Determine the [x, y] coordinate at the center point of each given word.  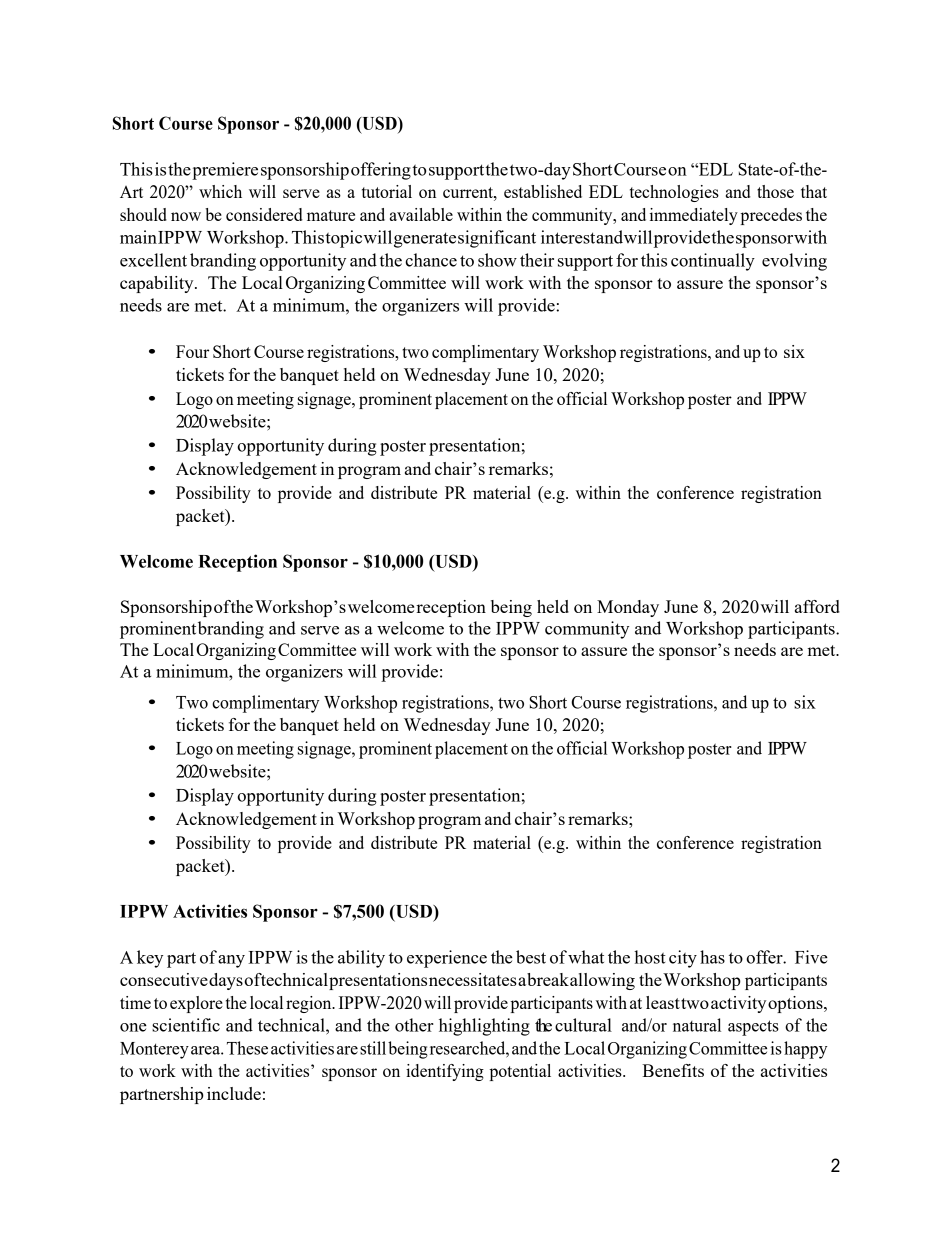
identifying [445, 1072]
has [712, 957]
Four [192, 351]
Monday [628, 608]
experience [447, 959]
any [231, 961]
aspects [753, 1028]
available [421, 214]
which [220, 191]
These [247, 1048]
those [775, 191]
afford [817, 606]
